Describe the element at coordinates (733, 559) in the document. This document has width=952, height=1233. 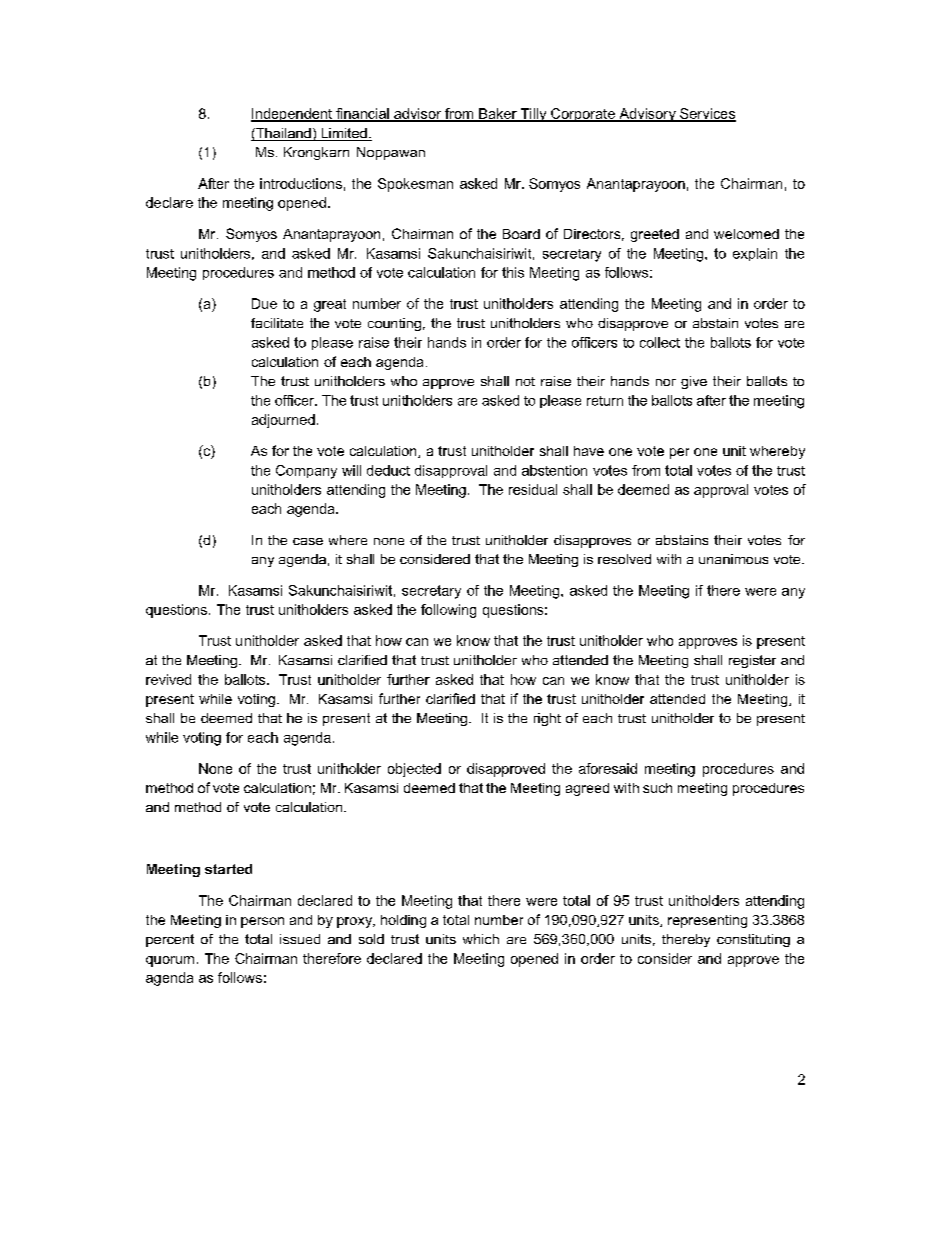
I see `unanimous` at that location.
